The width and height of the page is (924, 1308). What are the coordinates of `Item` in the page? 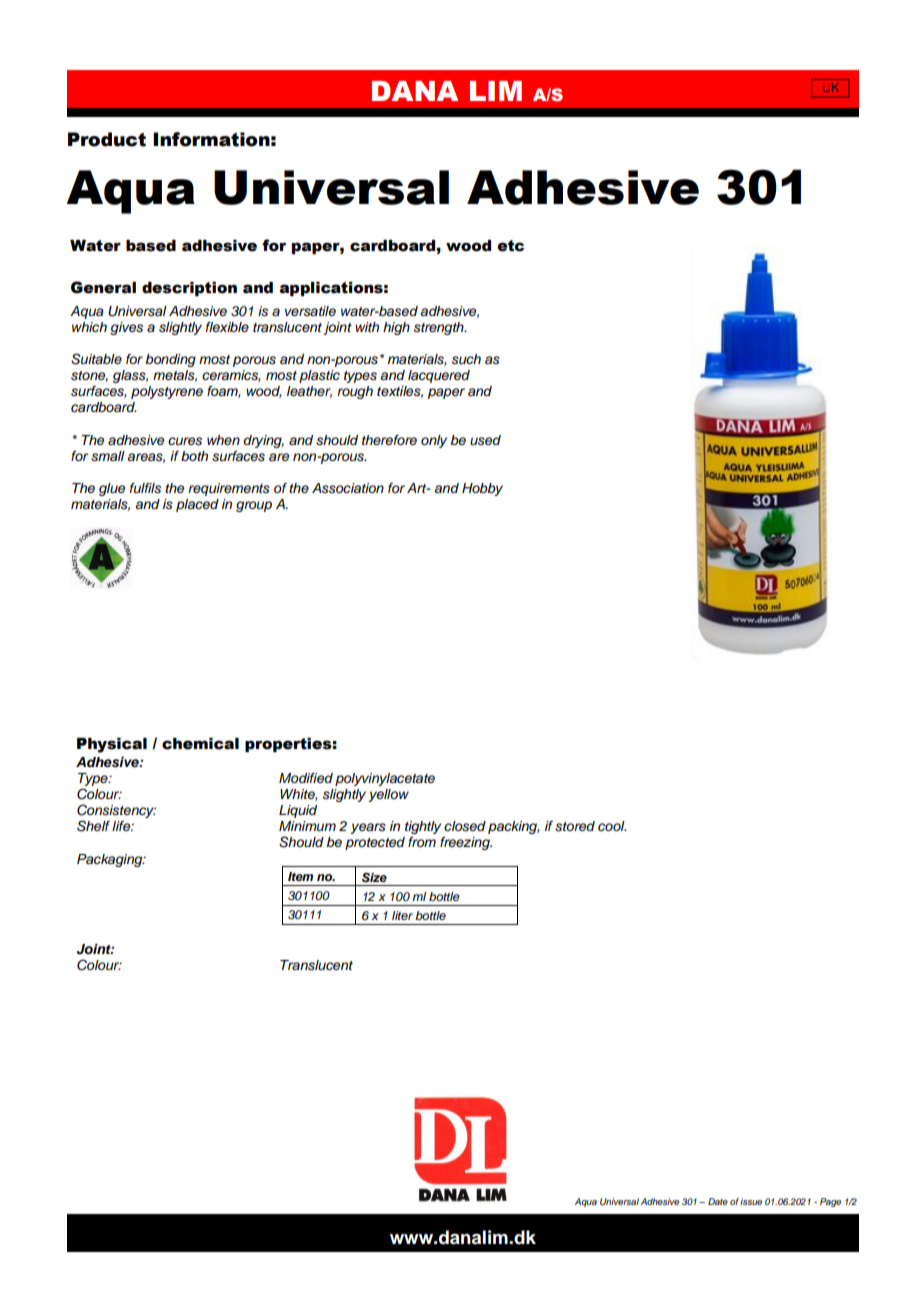 It's located at (300, 876).
